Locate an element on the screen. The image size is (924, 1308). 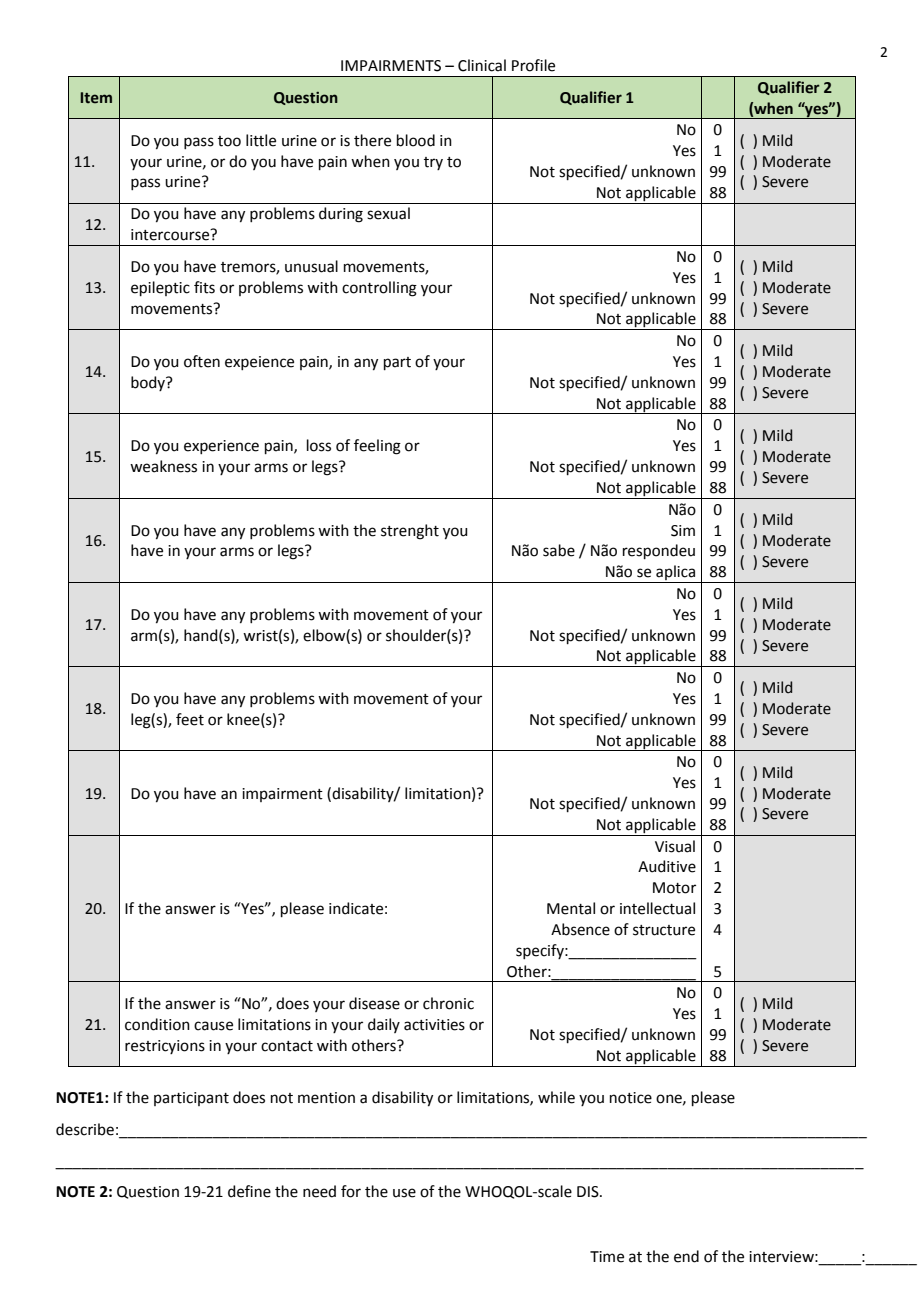
weakness is located at coordinates (163, 466).
